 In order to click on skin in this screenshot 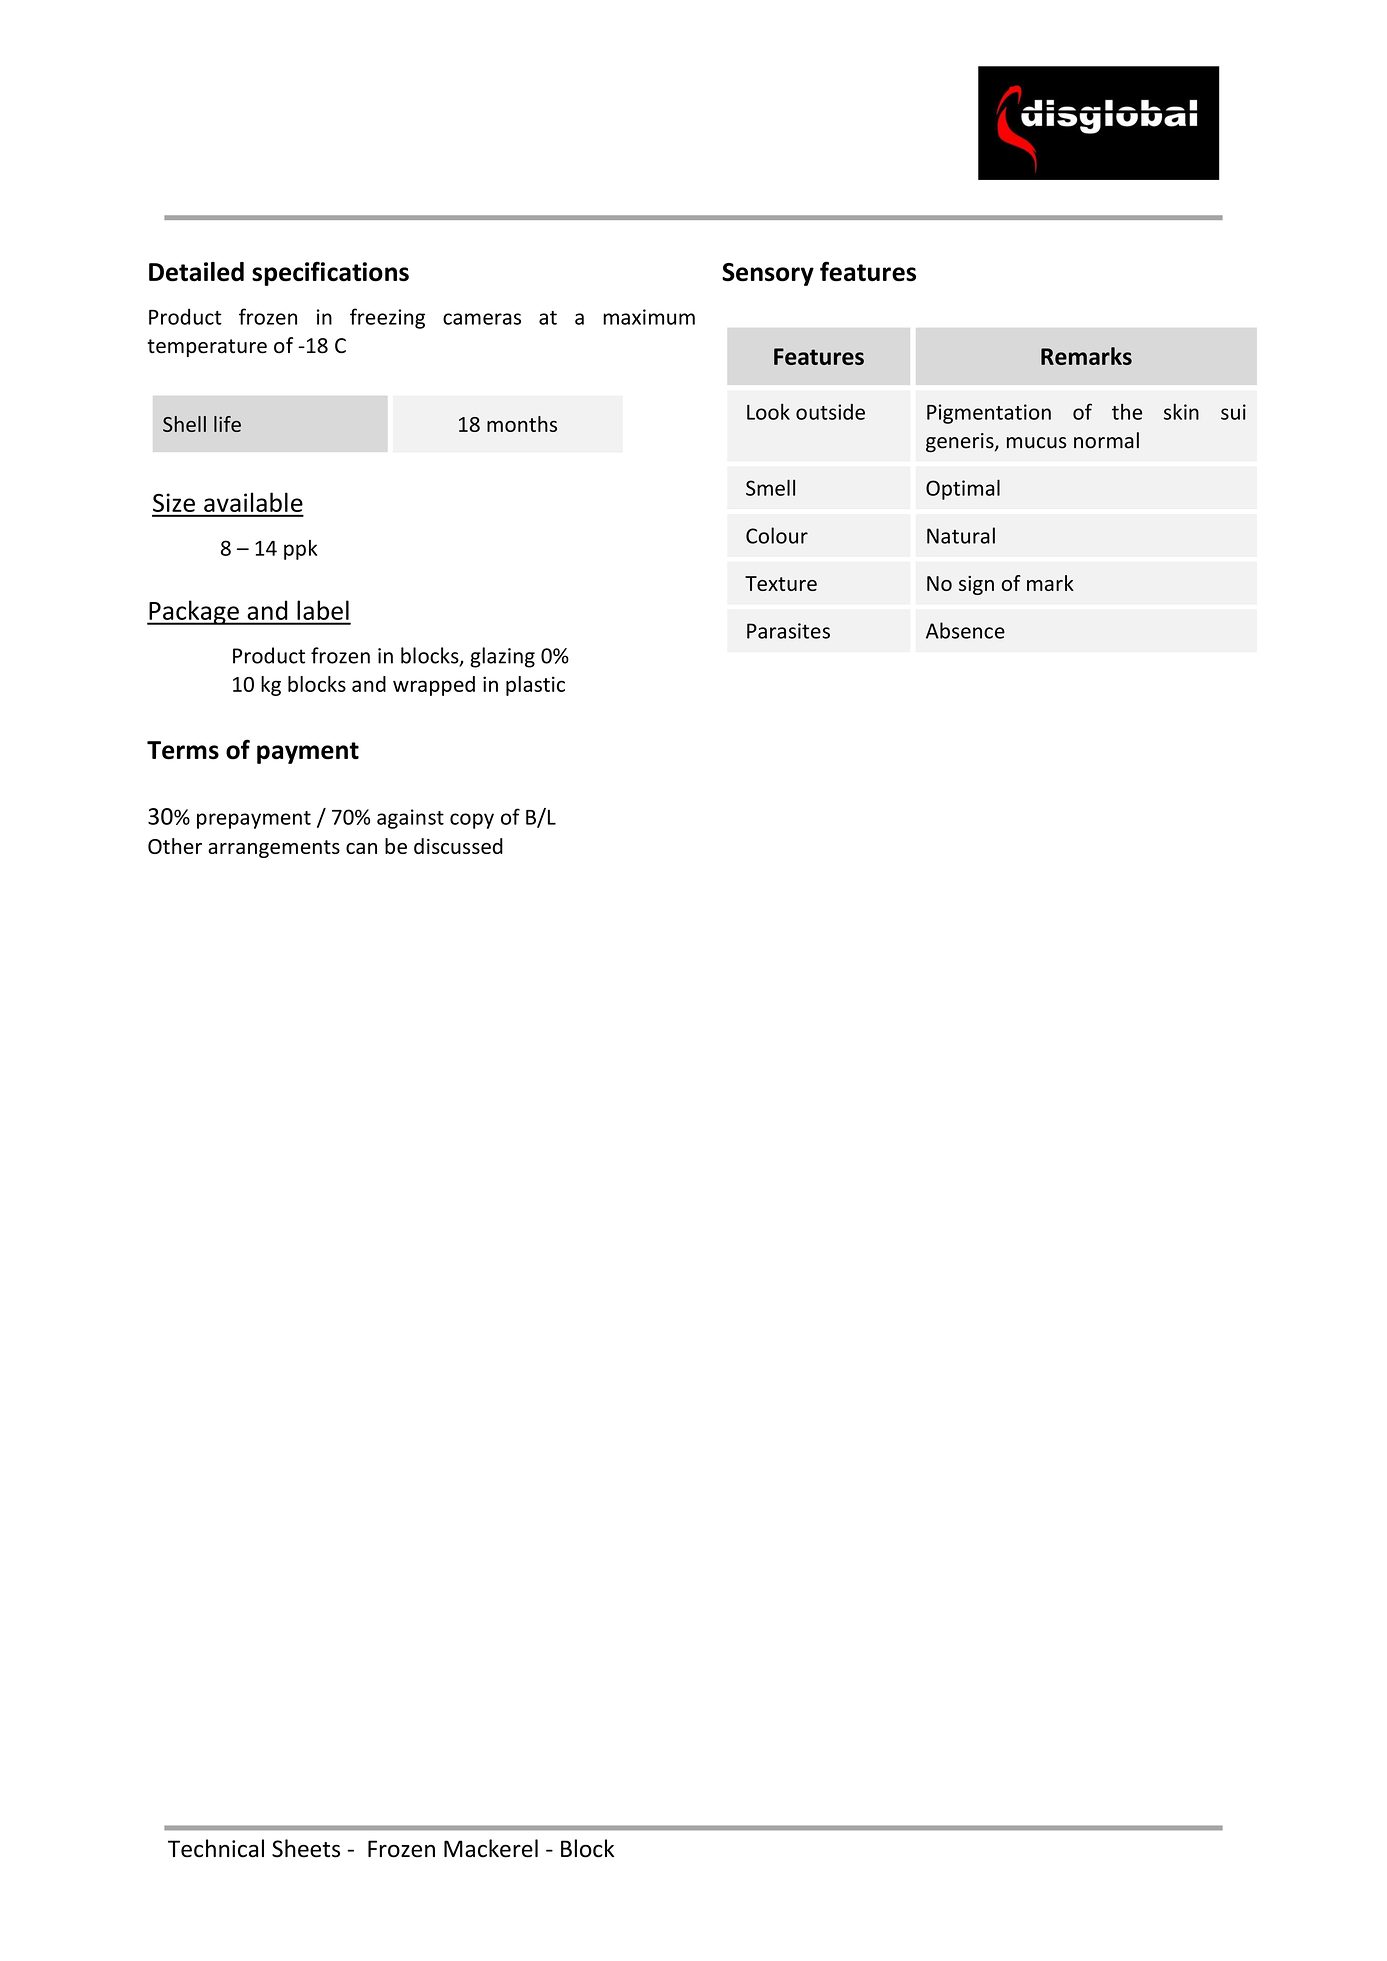, I will do `click(1181, 411)`.
